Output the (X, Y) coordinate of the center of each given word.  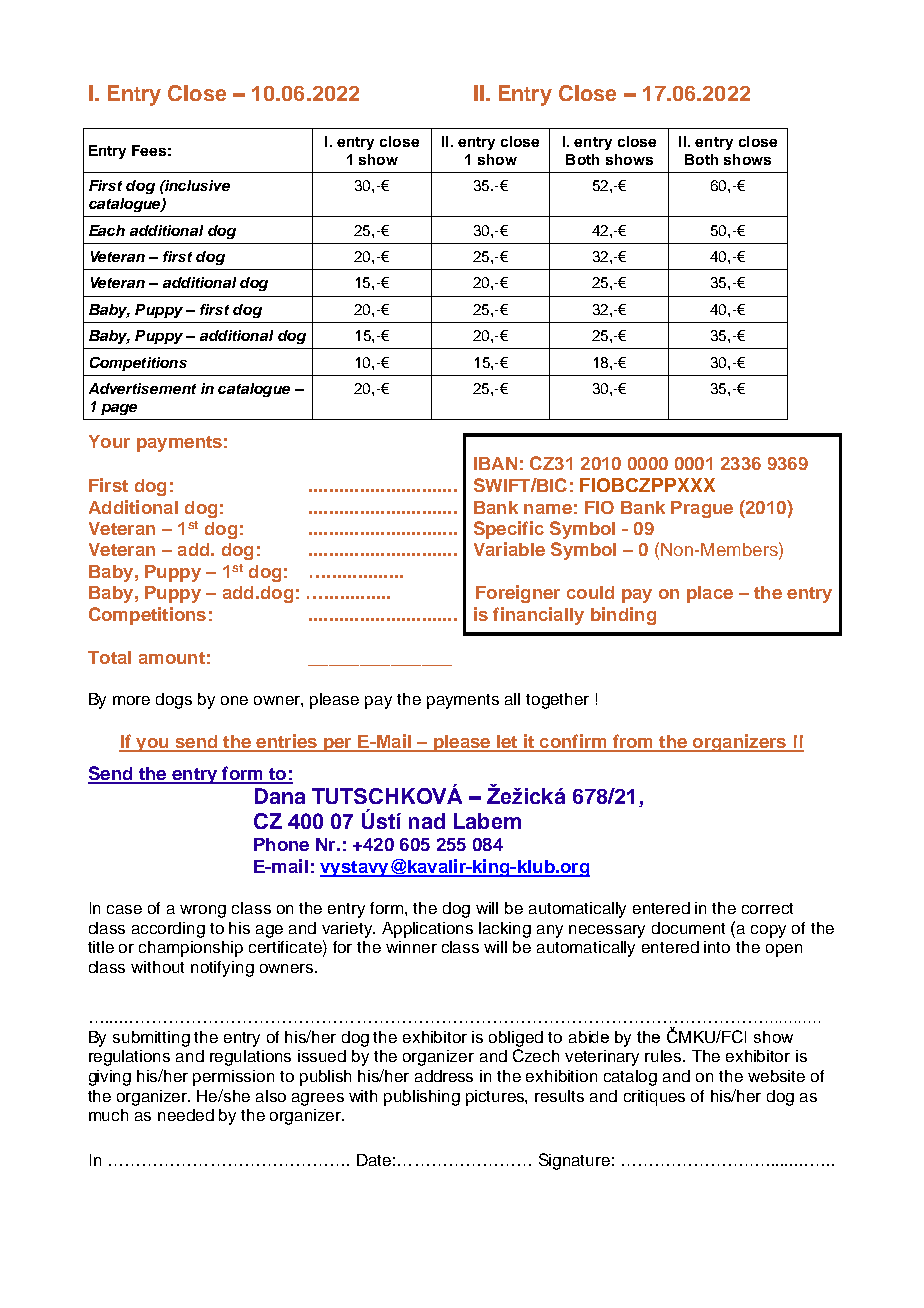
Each (107, 230)
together (557, 701)
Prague (702, 509)
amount (172, 658)
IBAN (495, 463)
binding (623, 616)
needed (186, 1115)
